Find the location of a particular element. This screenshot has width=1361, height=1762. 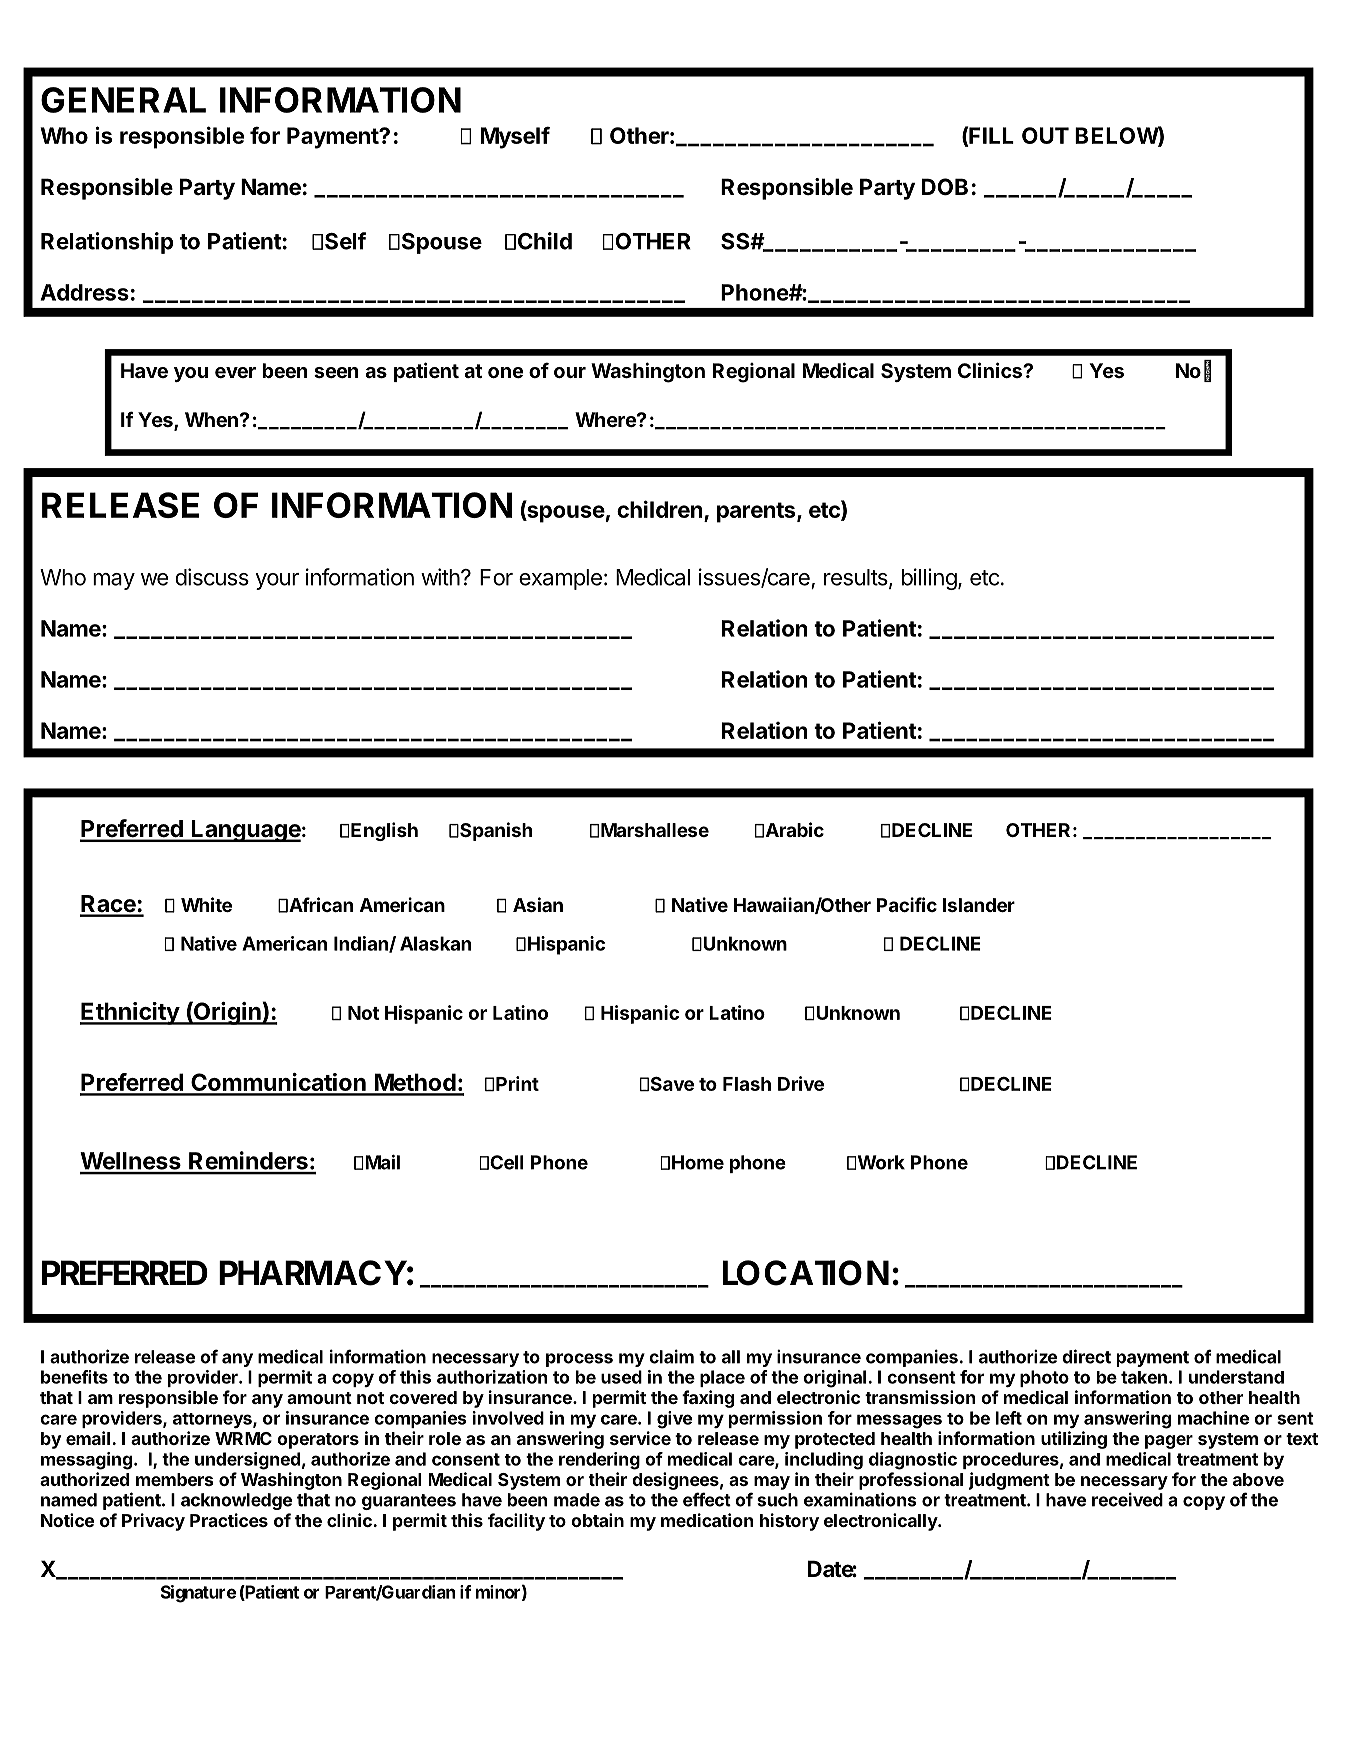

GENERAL is located at coordinates (123, 100).
